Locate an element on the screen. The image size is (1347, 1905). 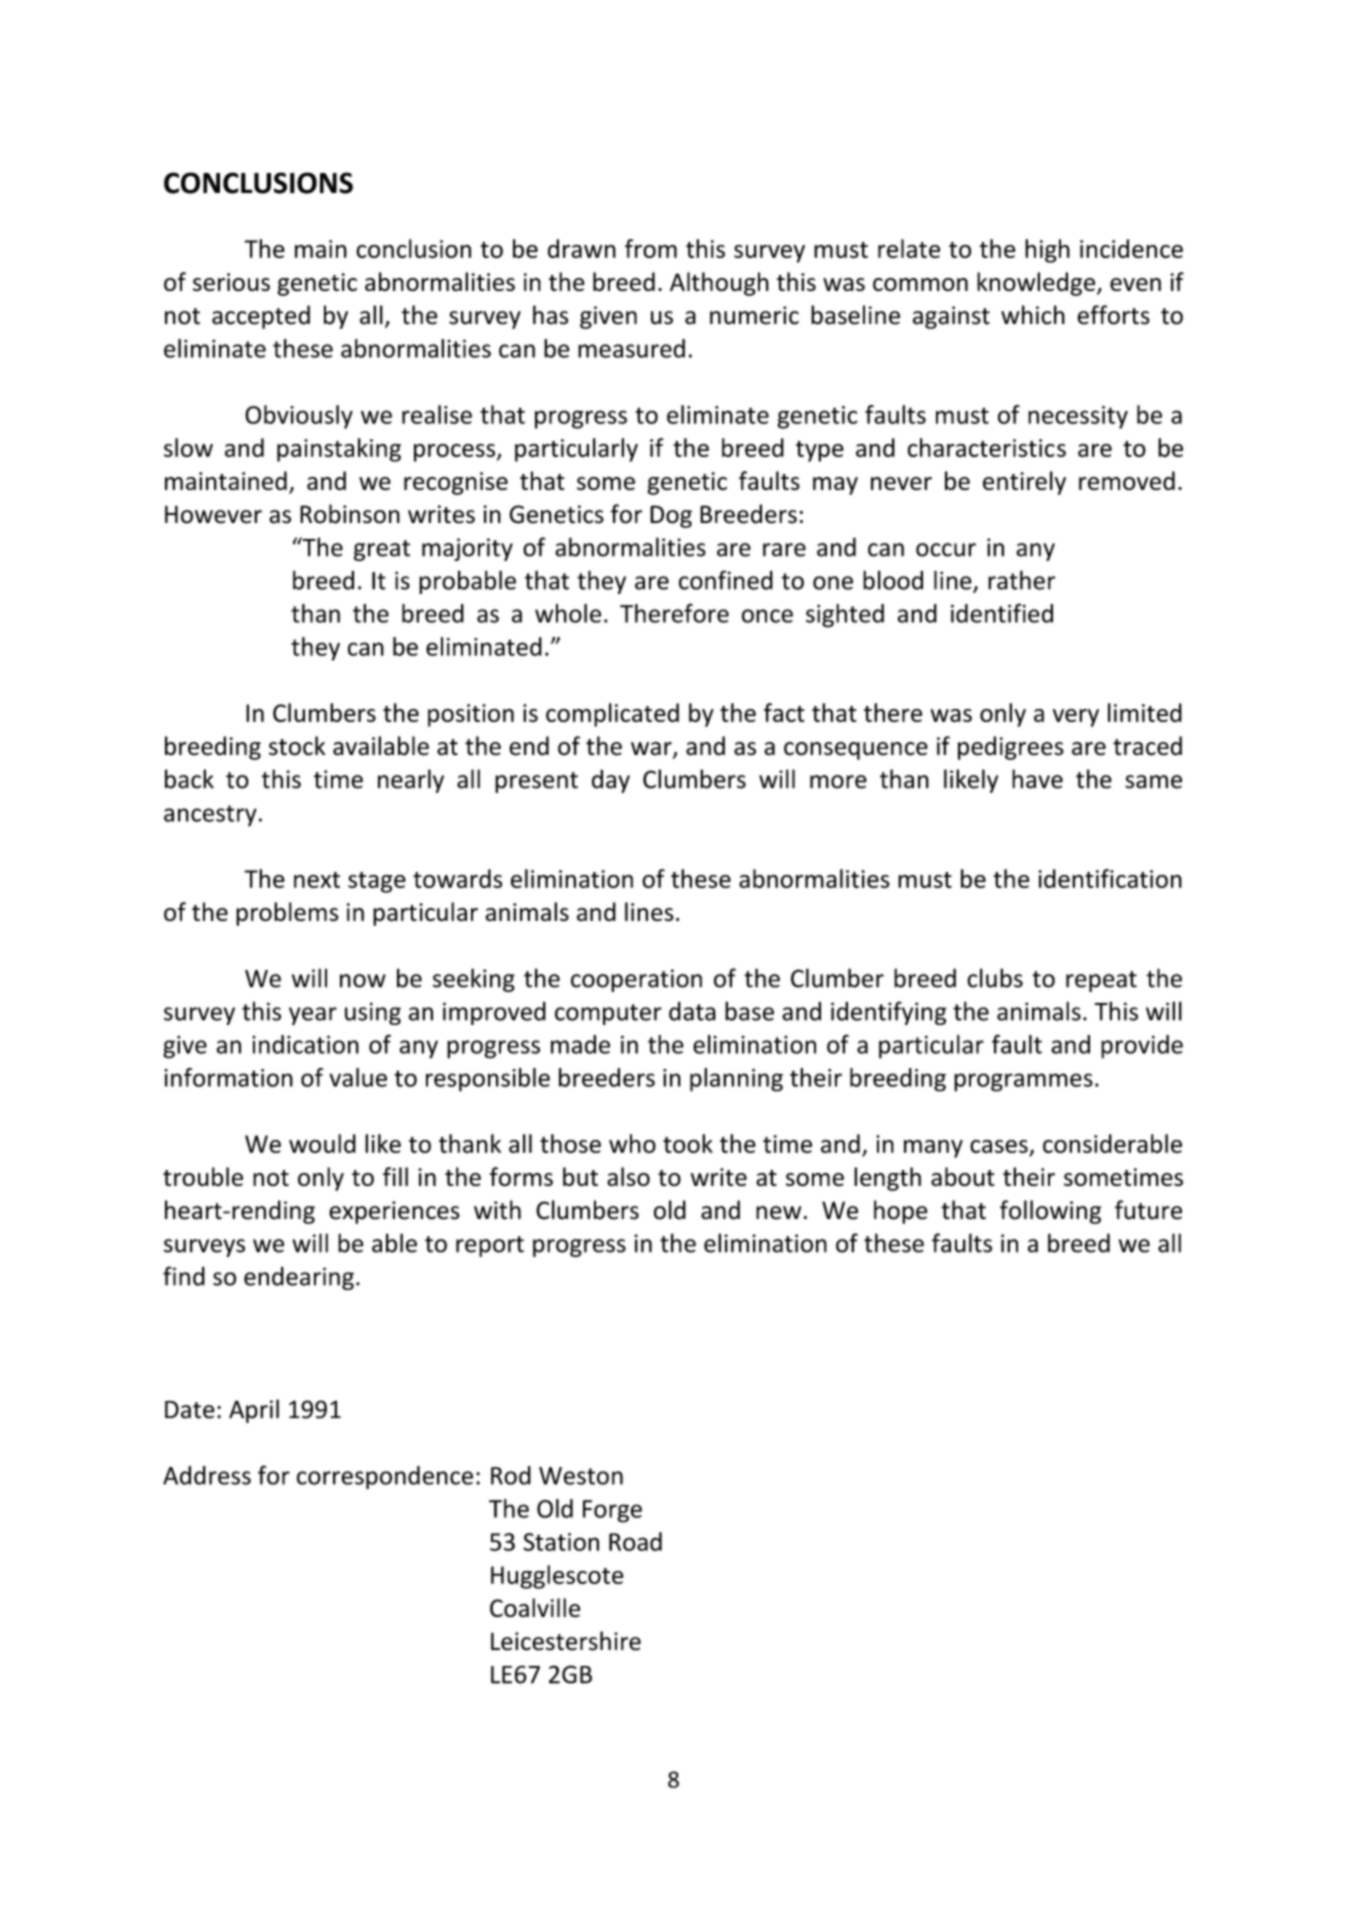
knowledge is located at coordinates (1037, 284).
